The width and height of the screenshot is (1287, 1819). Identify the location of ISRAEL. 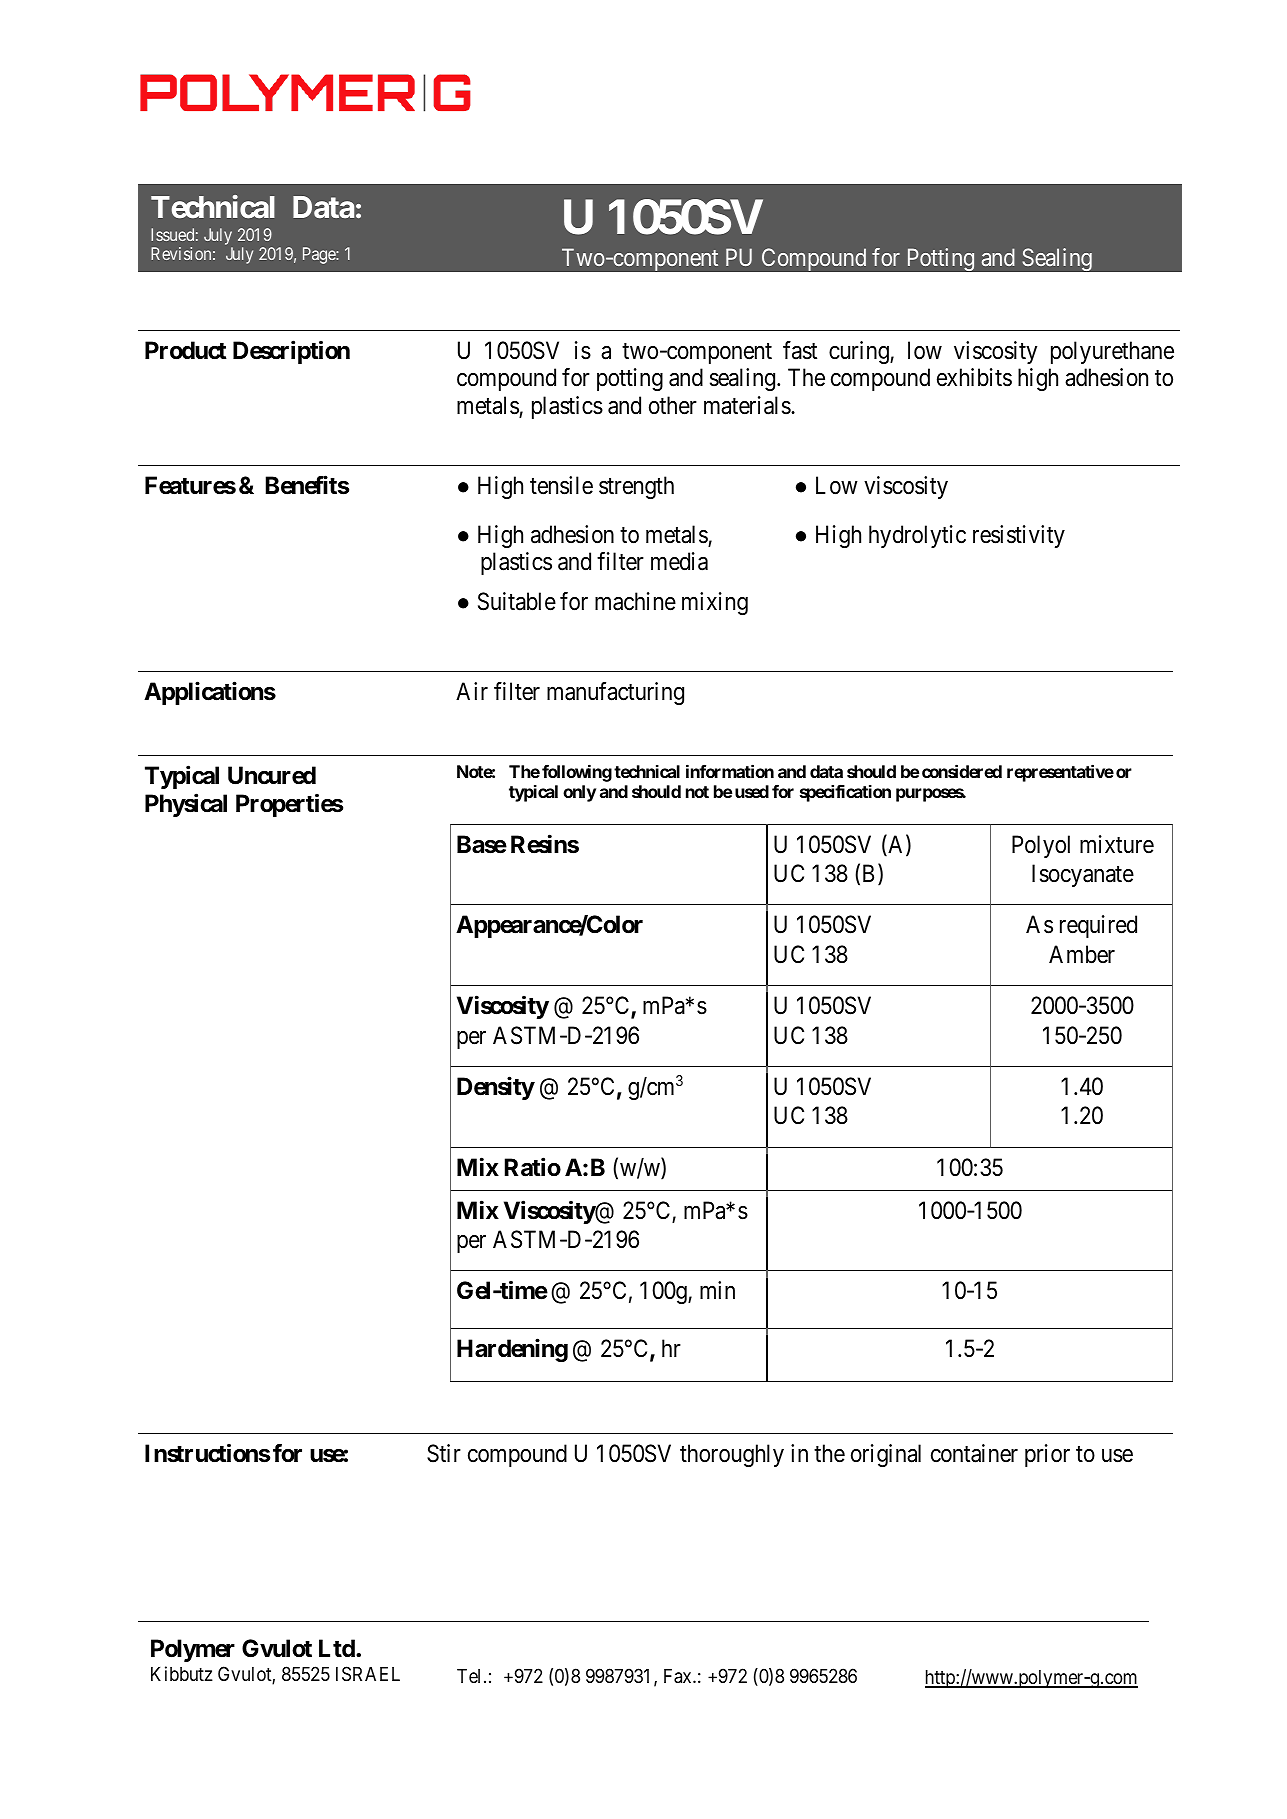
(368, 1674).
